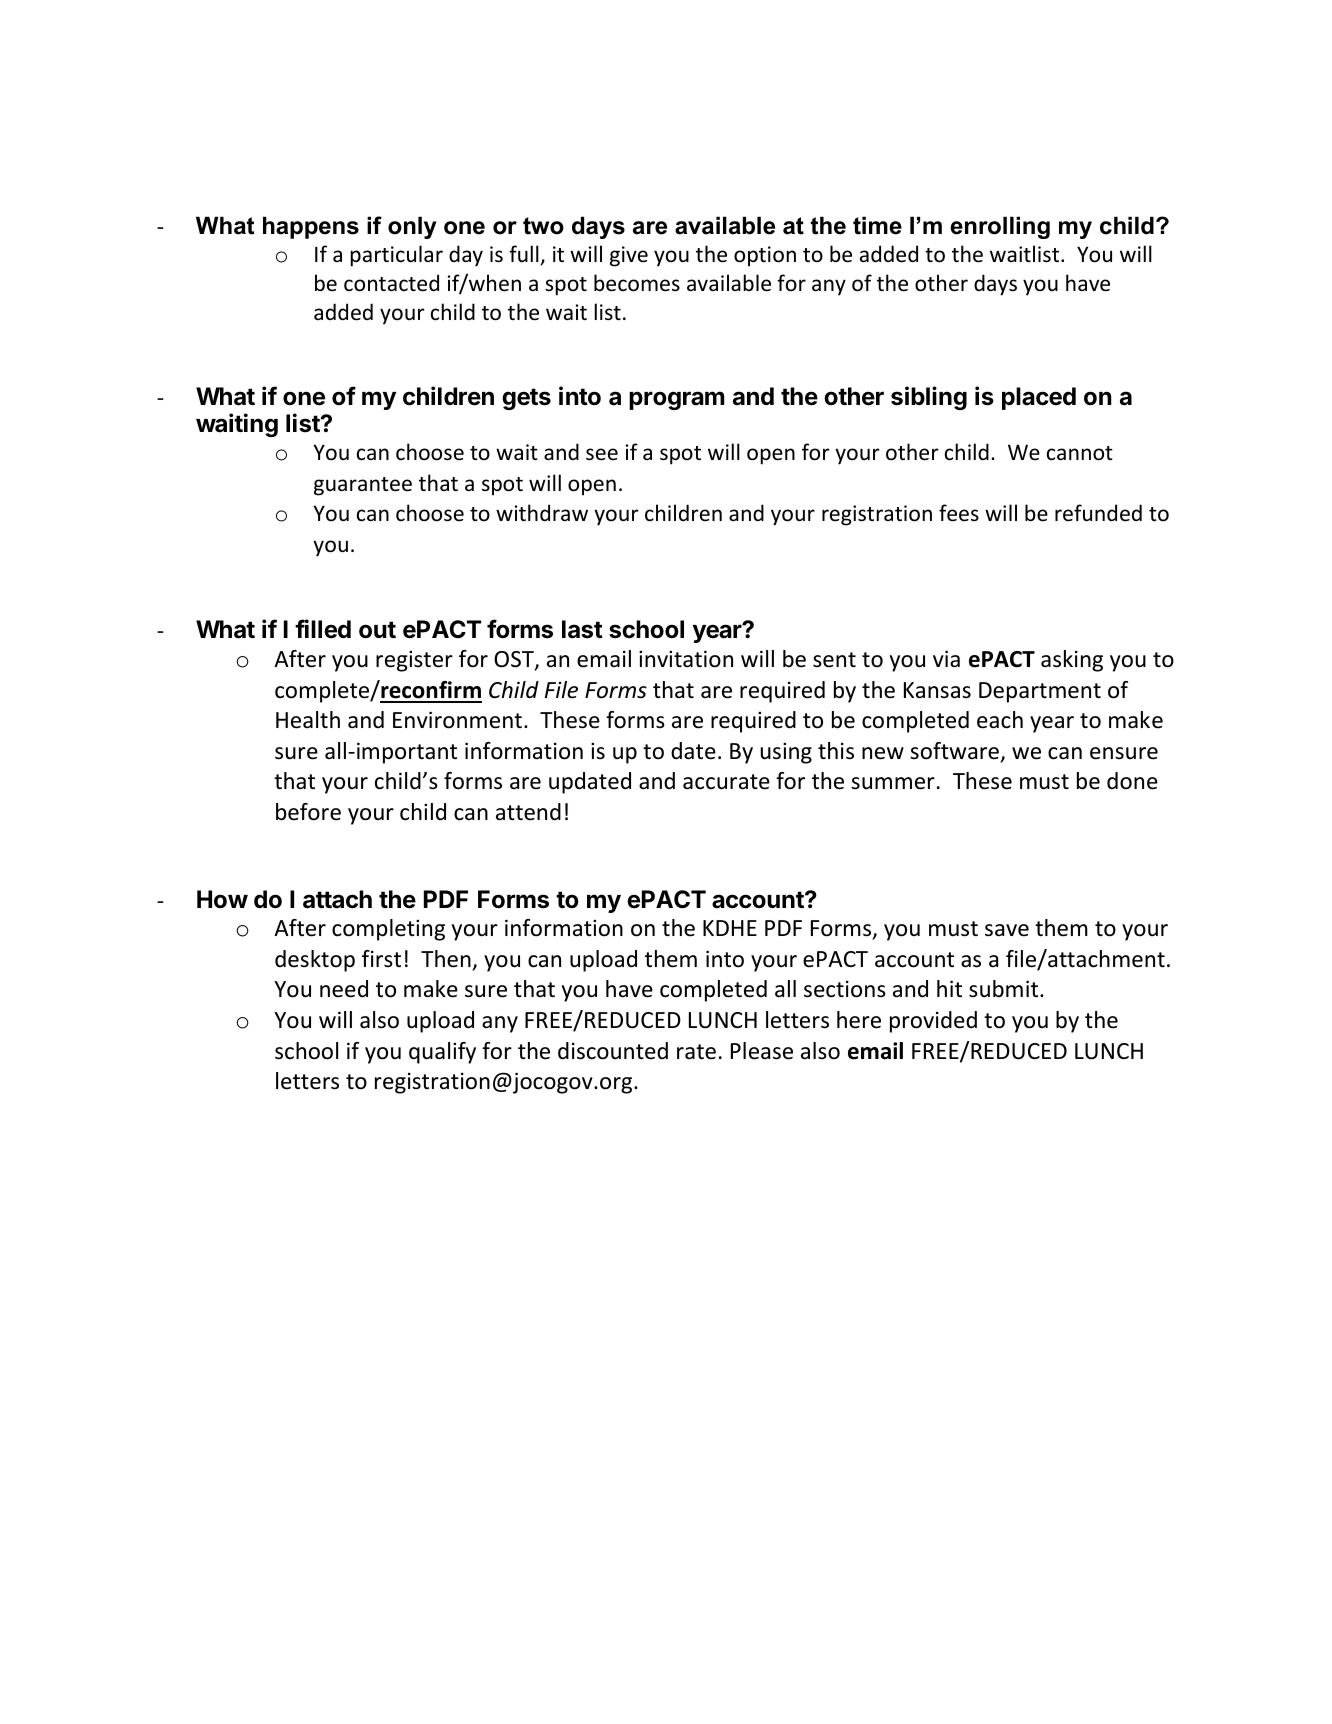 The width and height of the image is (1332, 1724). What do you see at coordinates (308, 812) in the image?
I see `before` at bounding box center [308, 812].
